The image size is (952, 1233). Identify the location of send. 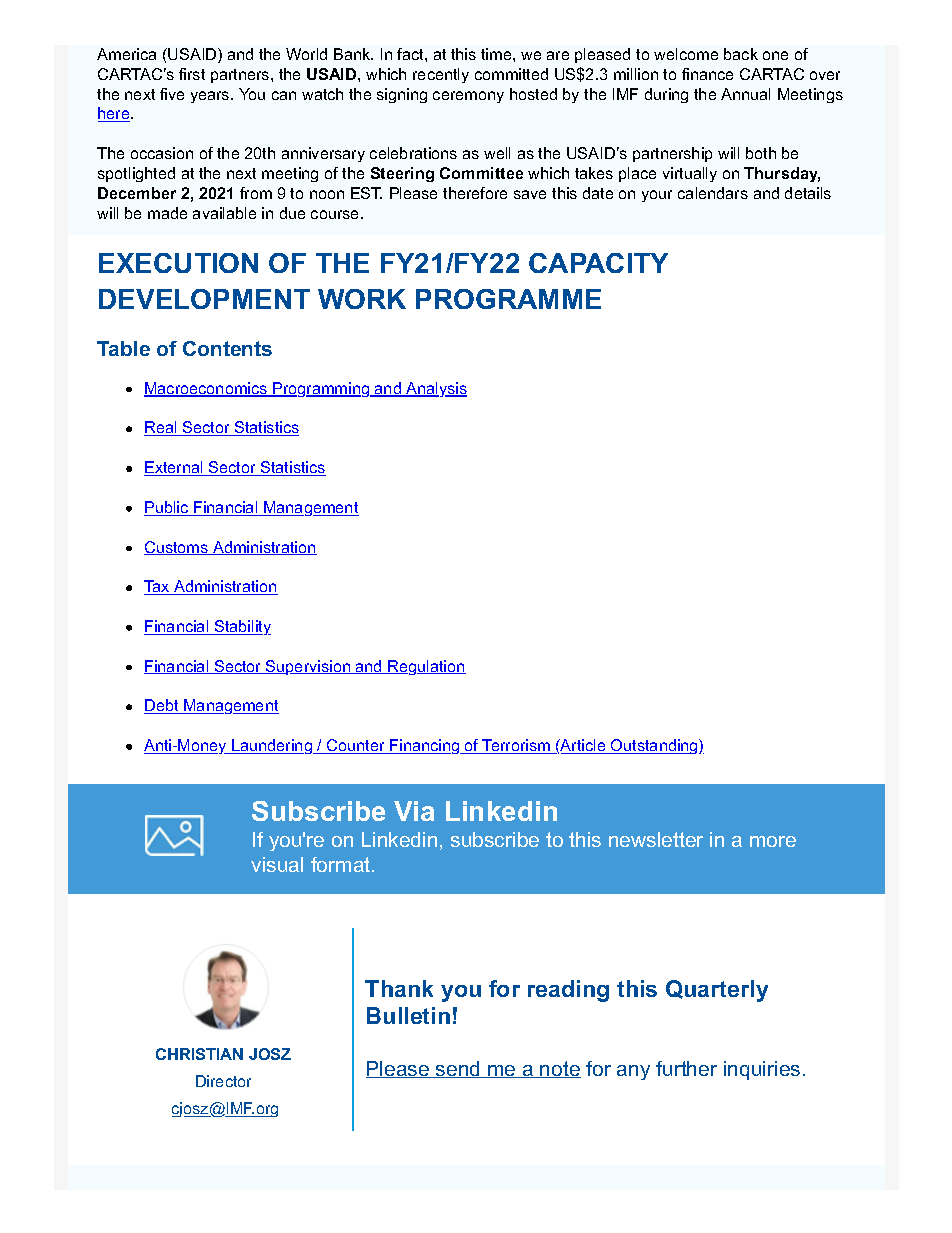
(458, 1069).
